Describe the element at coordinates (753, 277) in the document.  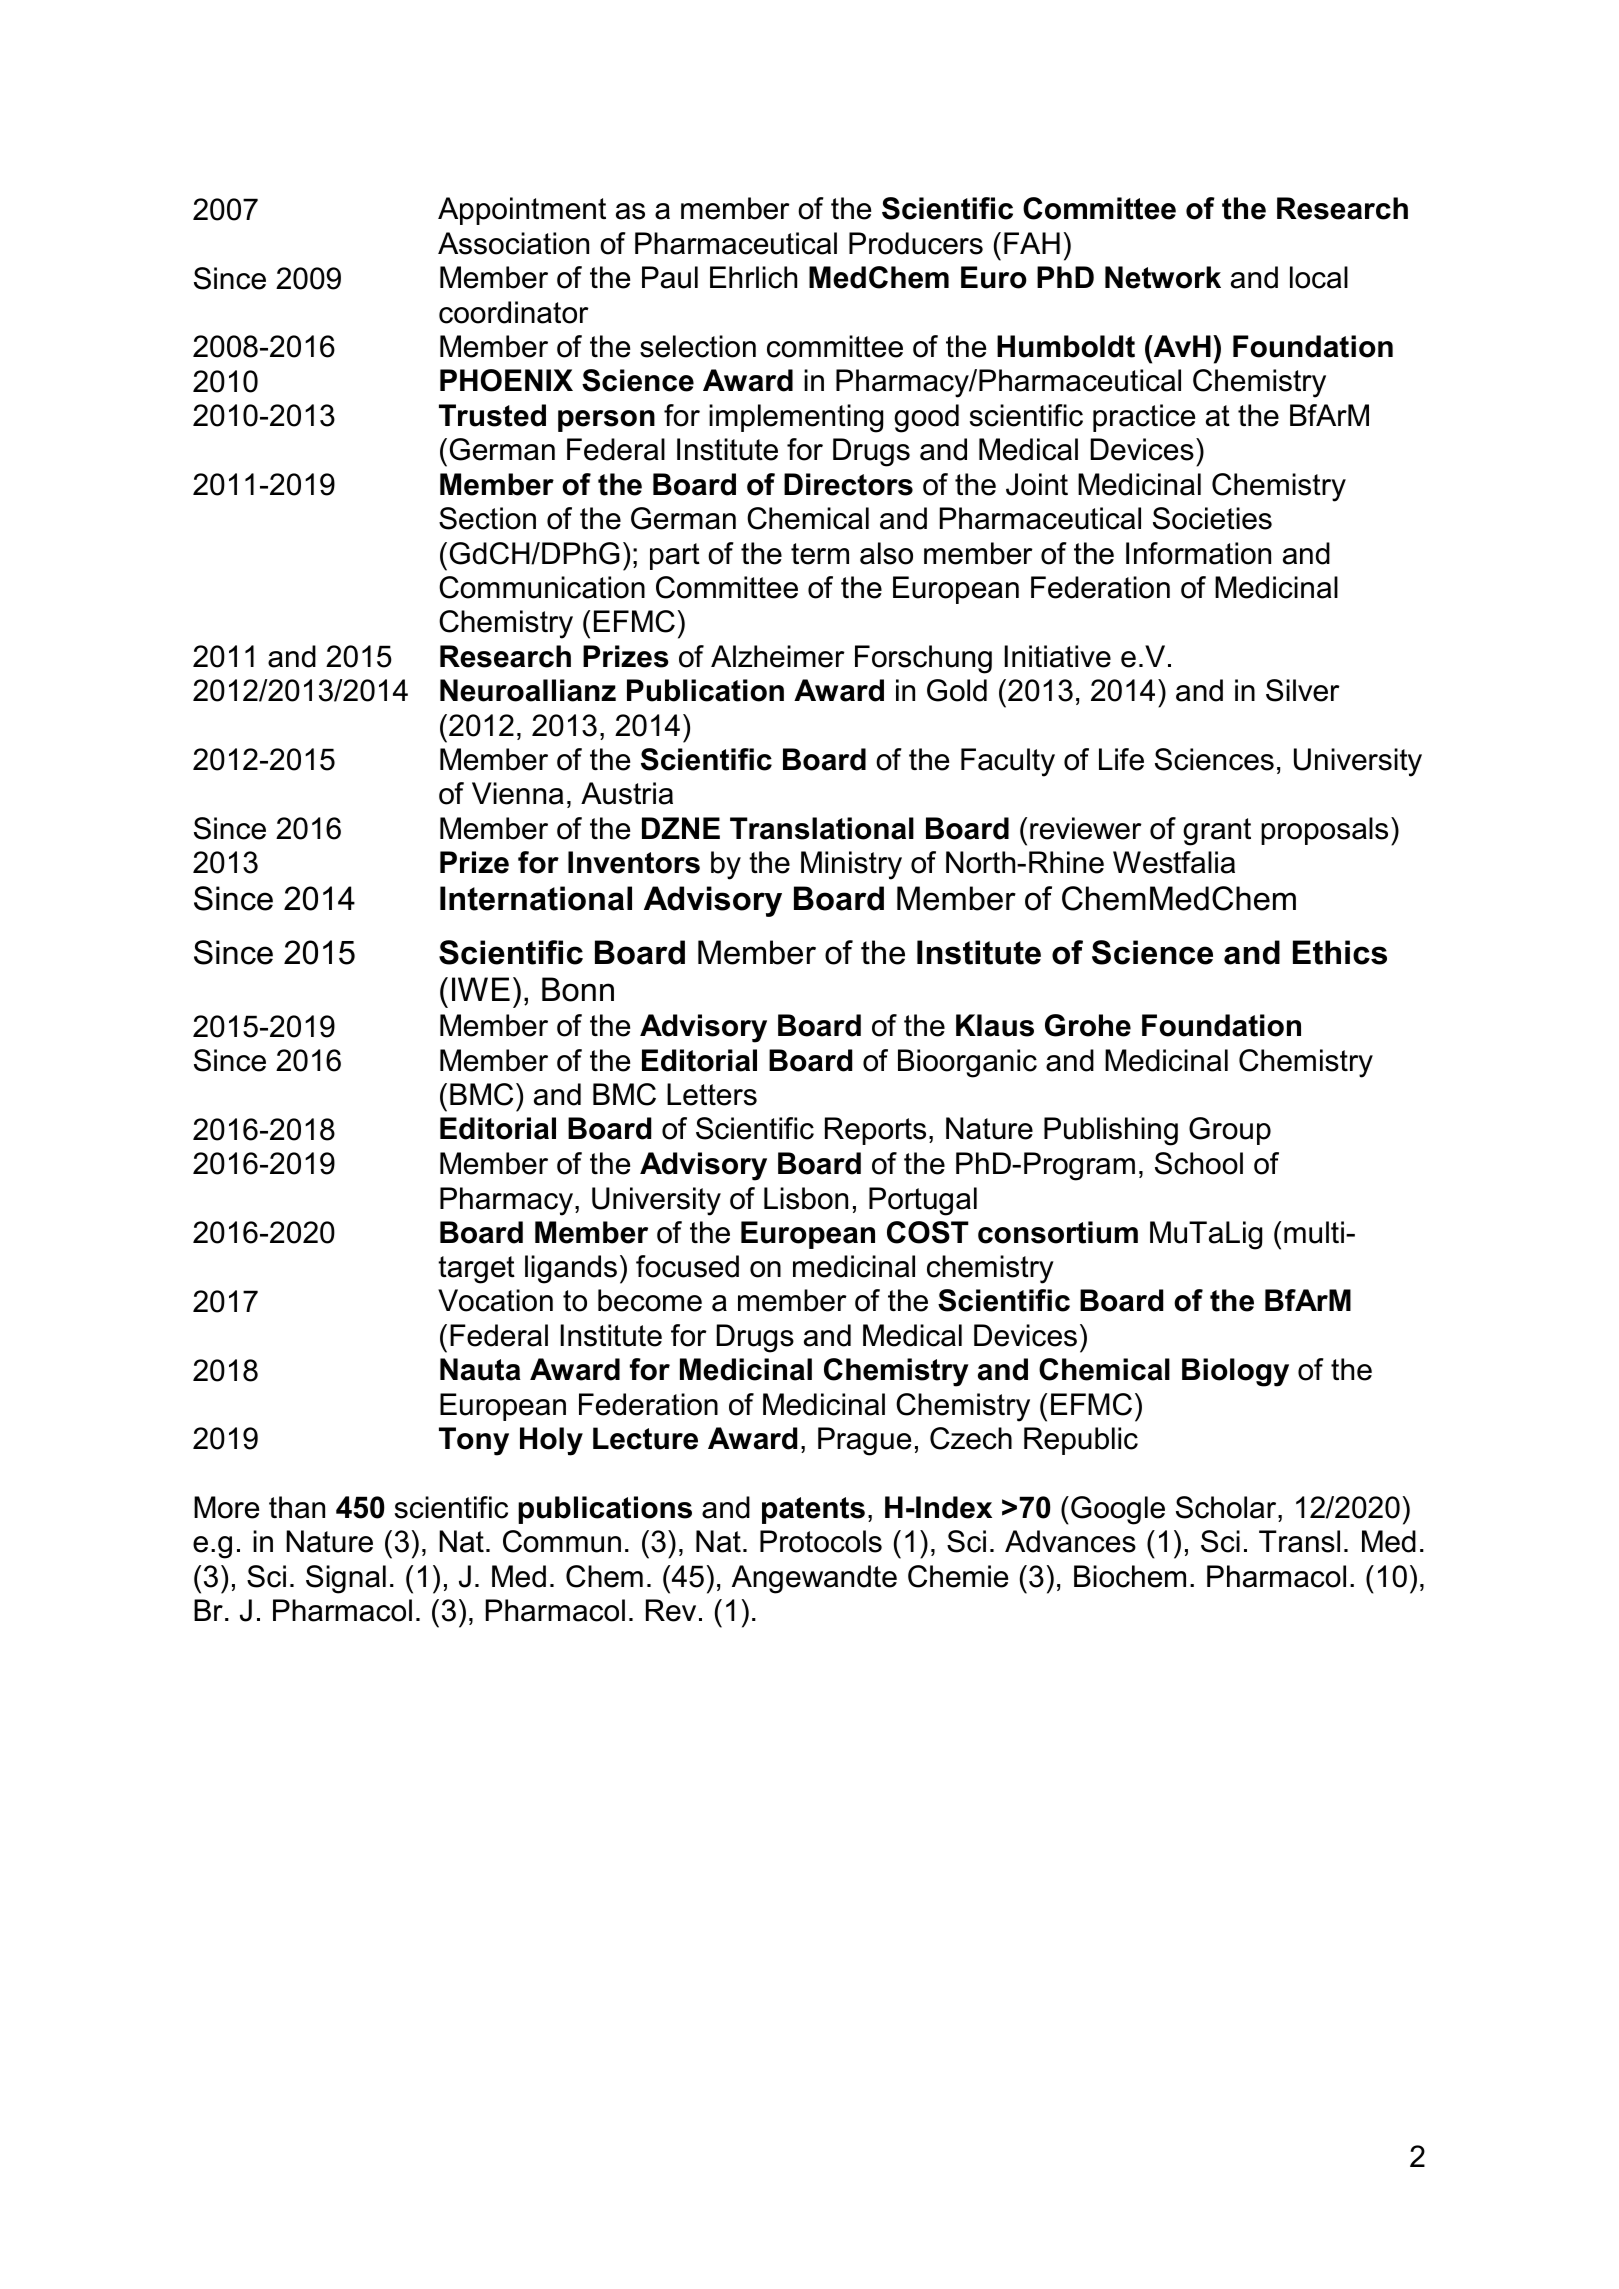
I see `Ehrlich` at that location.
